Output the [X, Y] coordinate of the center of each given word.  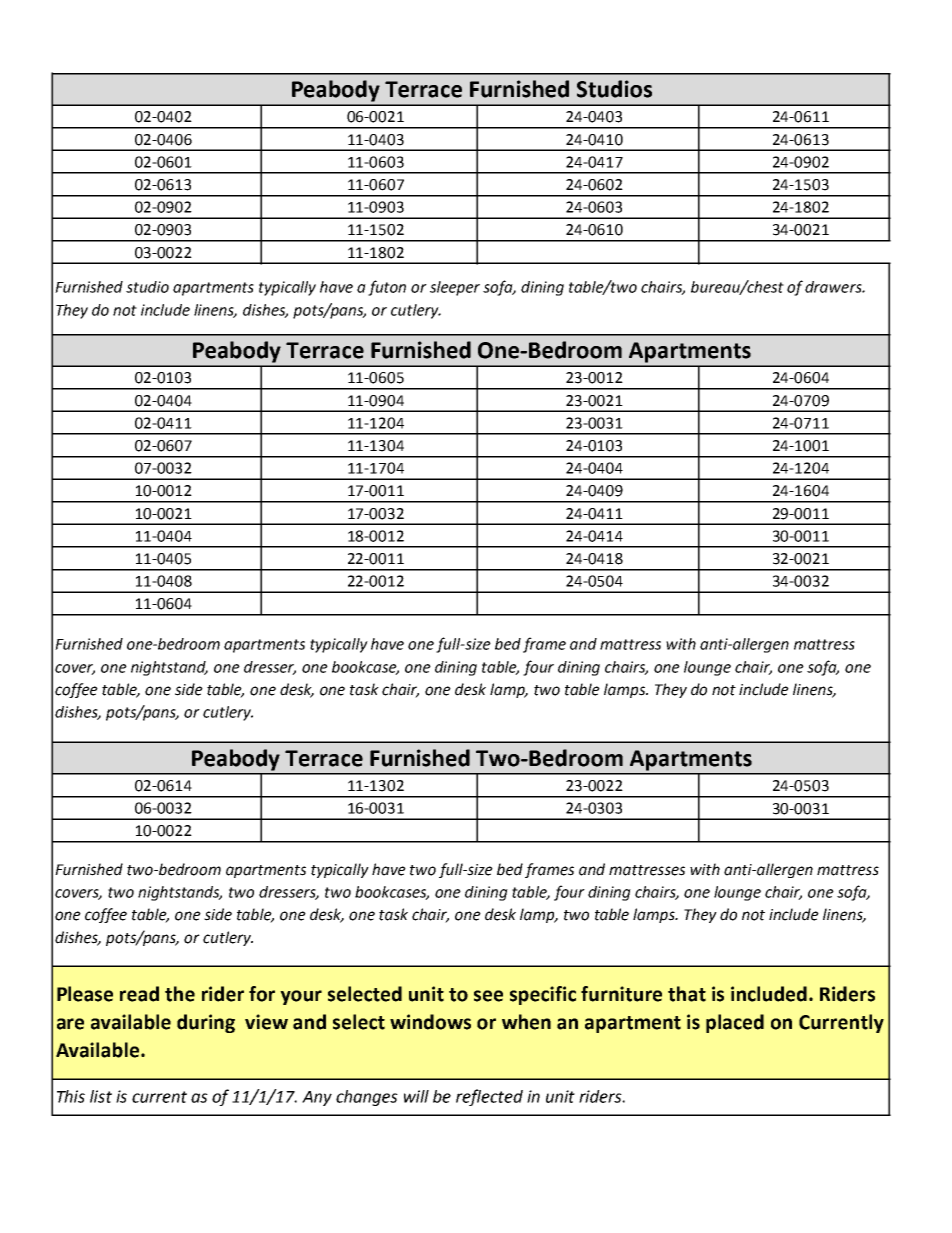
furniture [621, 994]
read [139, 994]
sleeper [455, 288]
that [687, 994]
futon [387, 288]
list [101, 1096]
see [488, 996]
